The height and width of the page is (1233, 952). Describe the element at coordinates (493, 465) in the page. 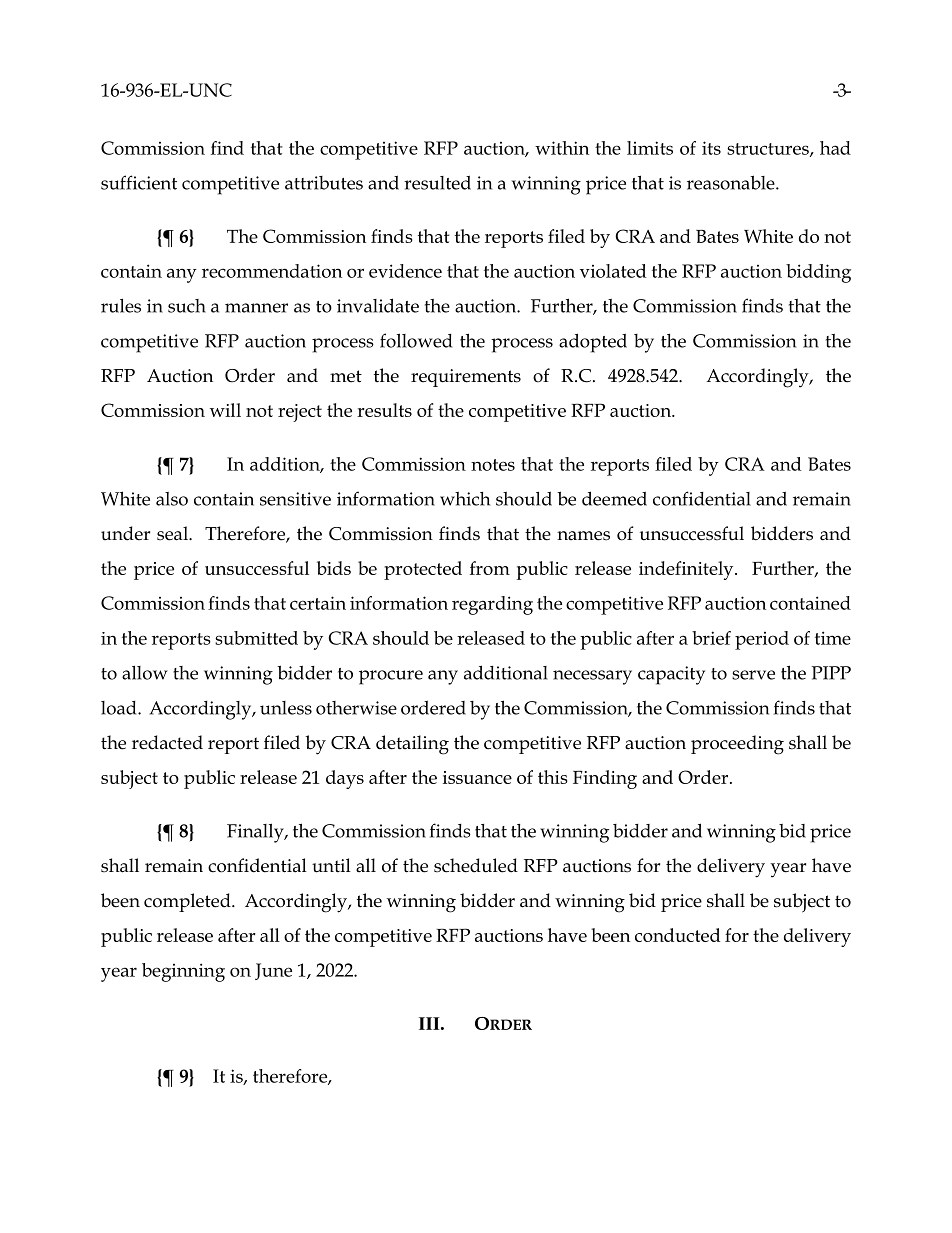

I see `notes` at that location.
